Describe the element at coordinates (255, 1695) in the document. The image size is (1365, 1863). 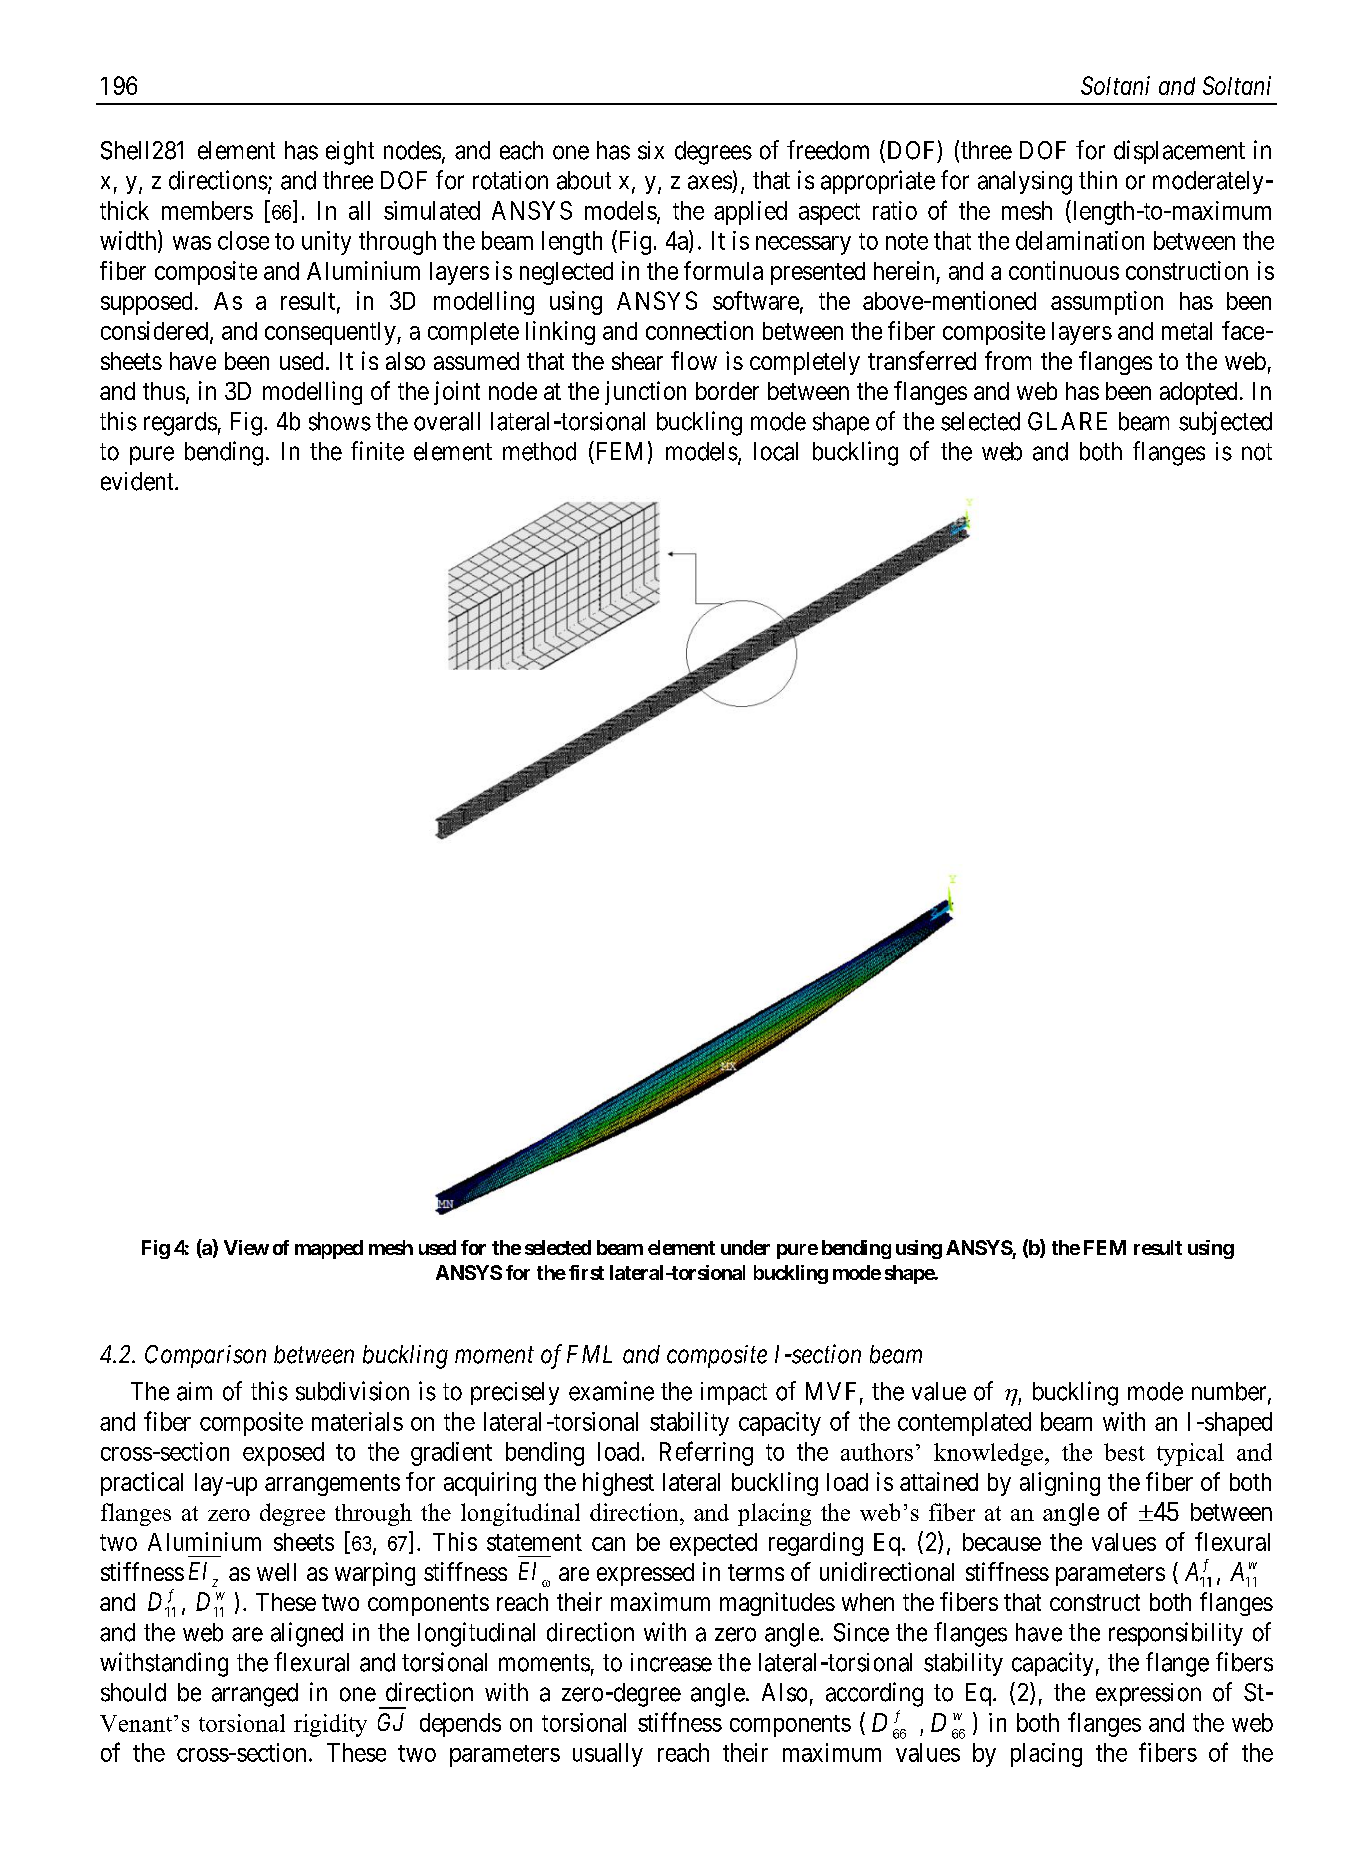
I see `arranged` at that location.
